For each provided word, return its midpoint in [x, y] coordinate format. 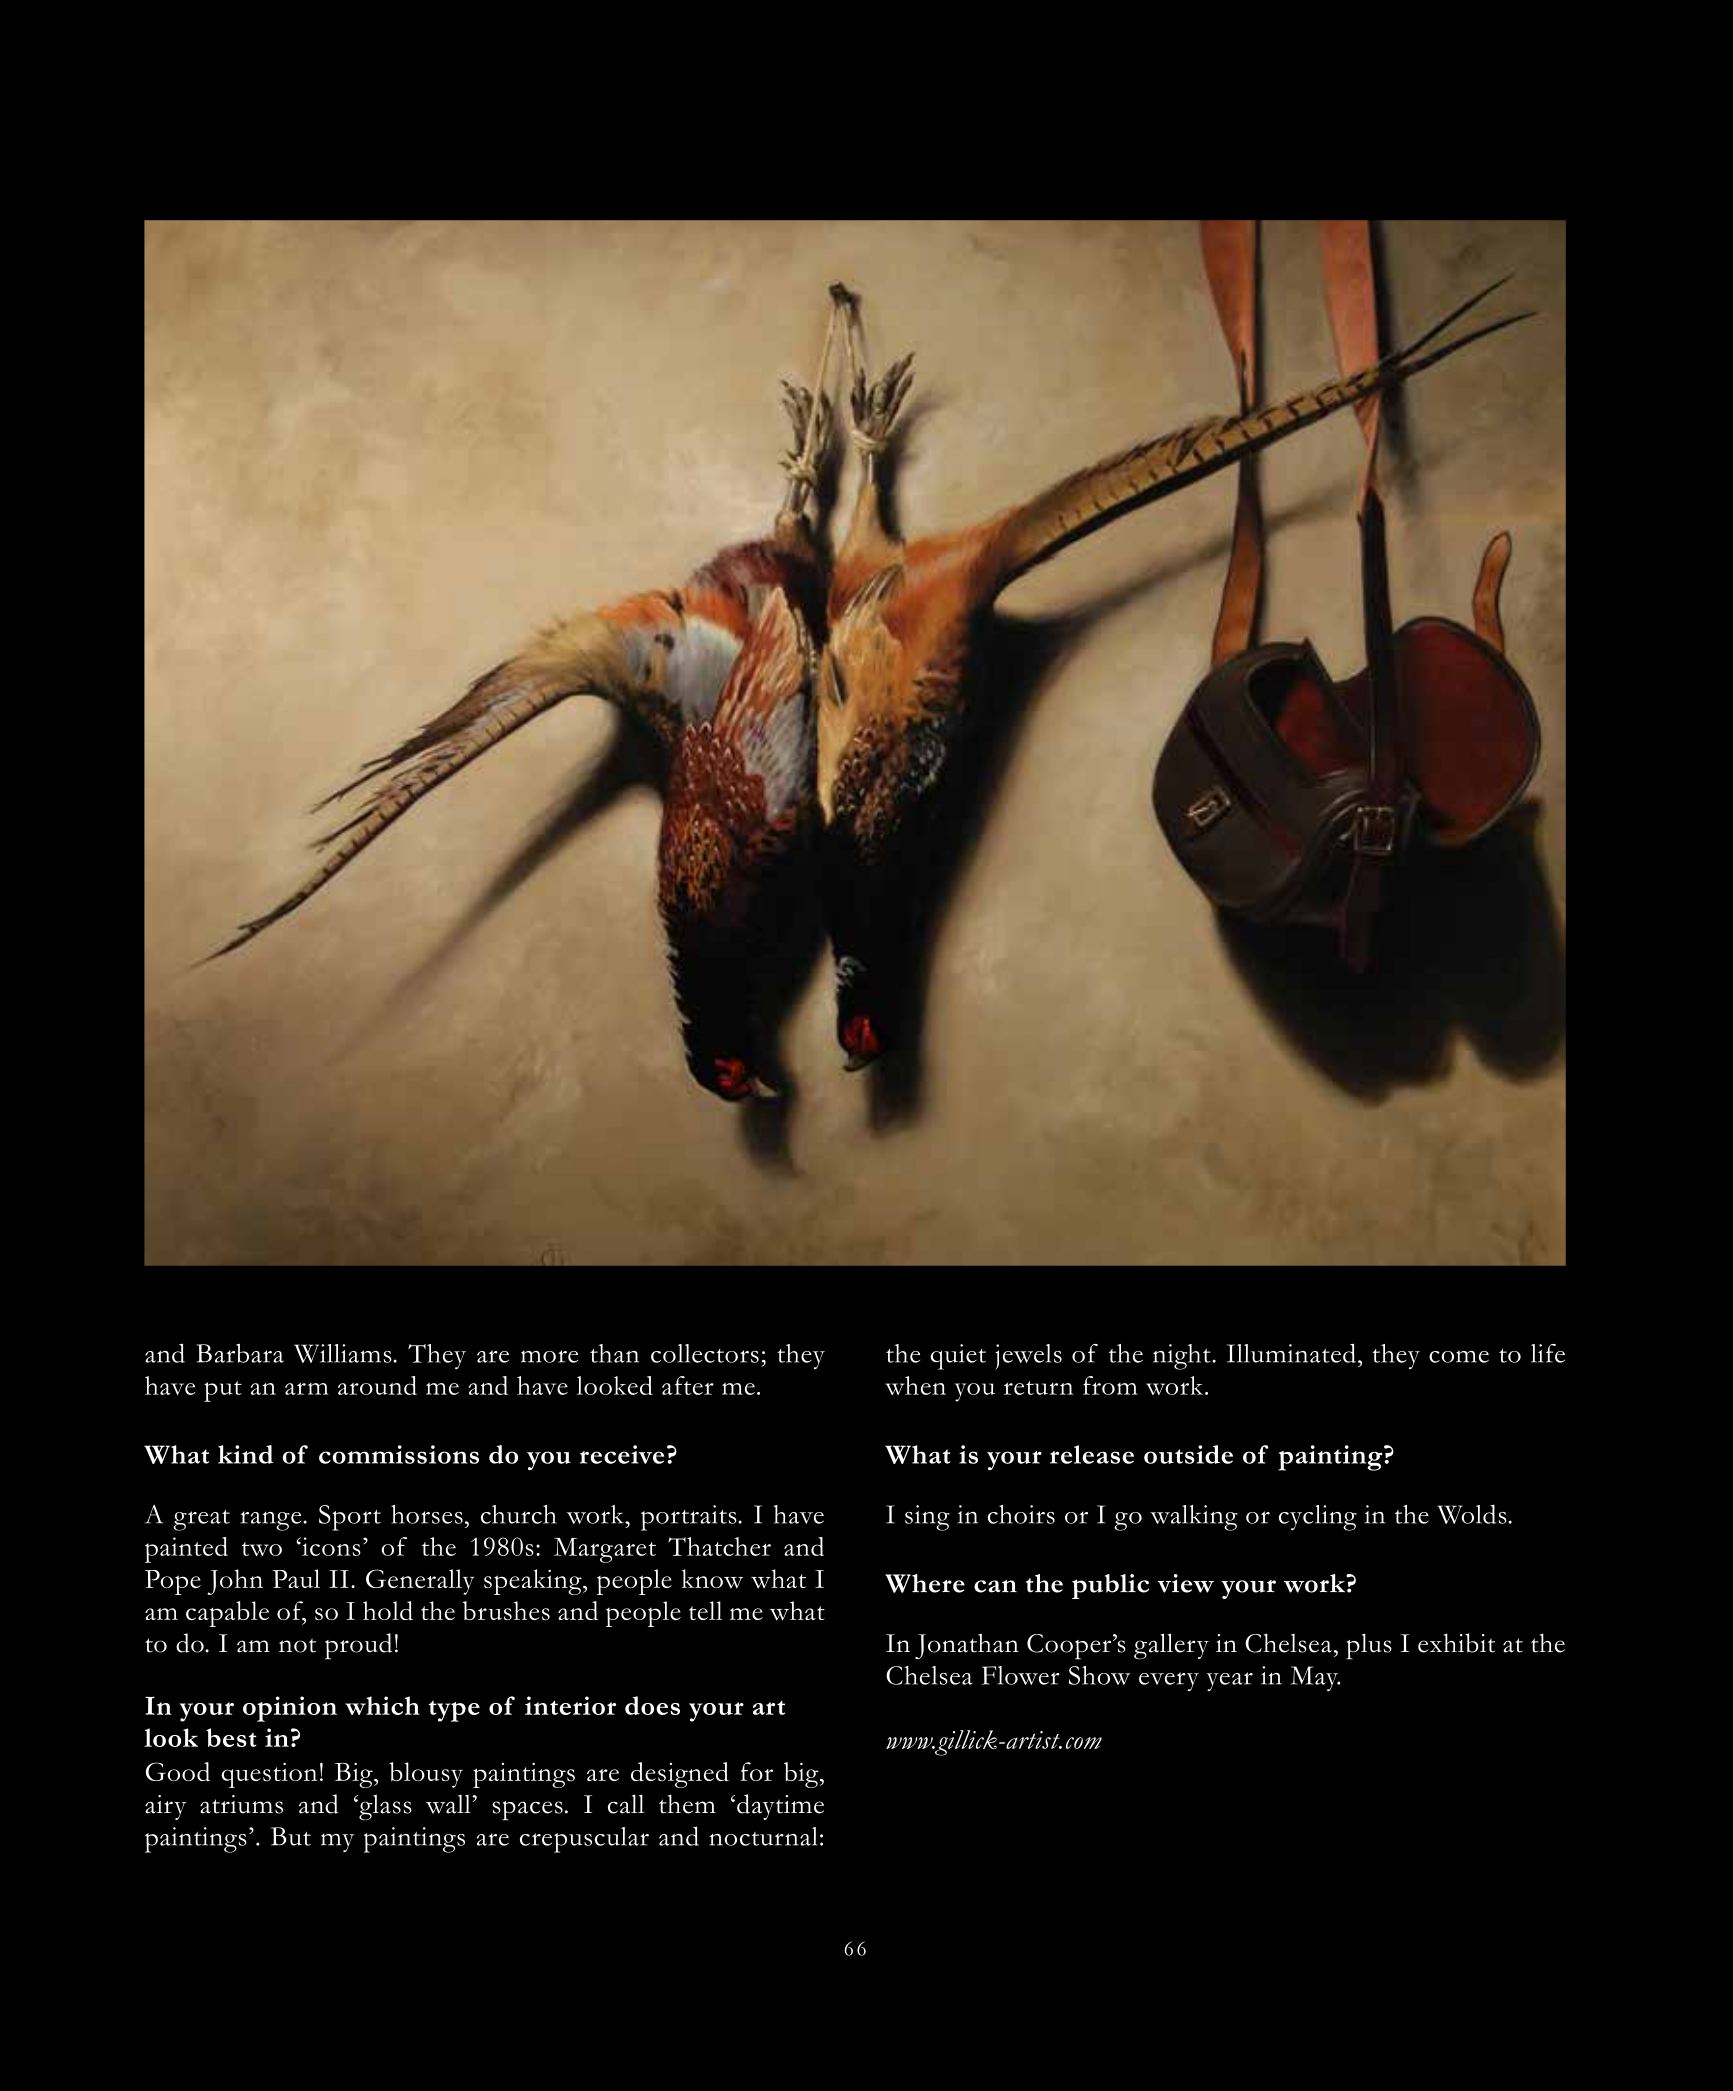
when [915, 1385]
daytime [780, 1807]
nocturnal [763, 1836]
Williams [344, 1353]
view [1186, 1583]
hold [388, 1610]
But [291, 1836]
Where [925, 1583]
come [1459, 1356]
